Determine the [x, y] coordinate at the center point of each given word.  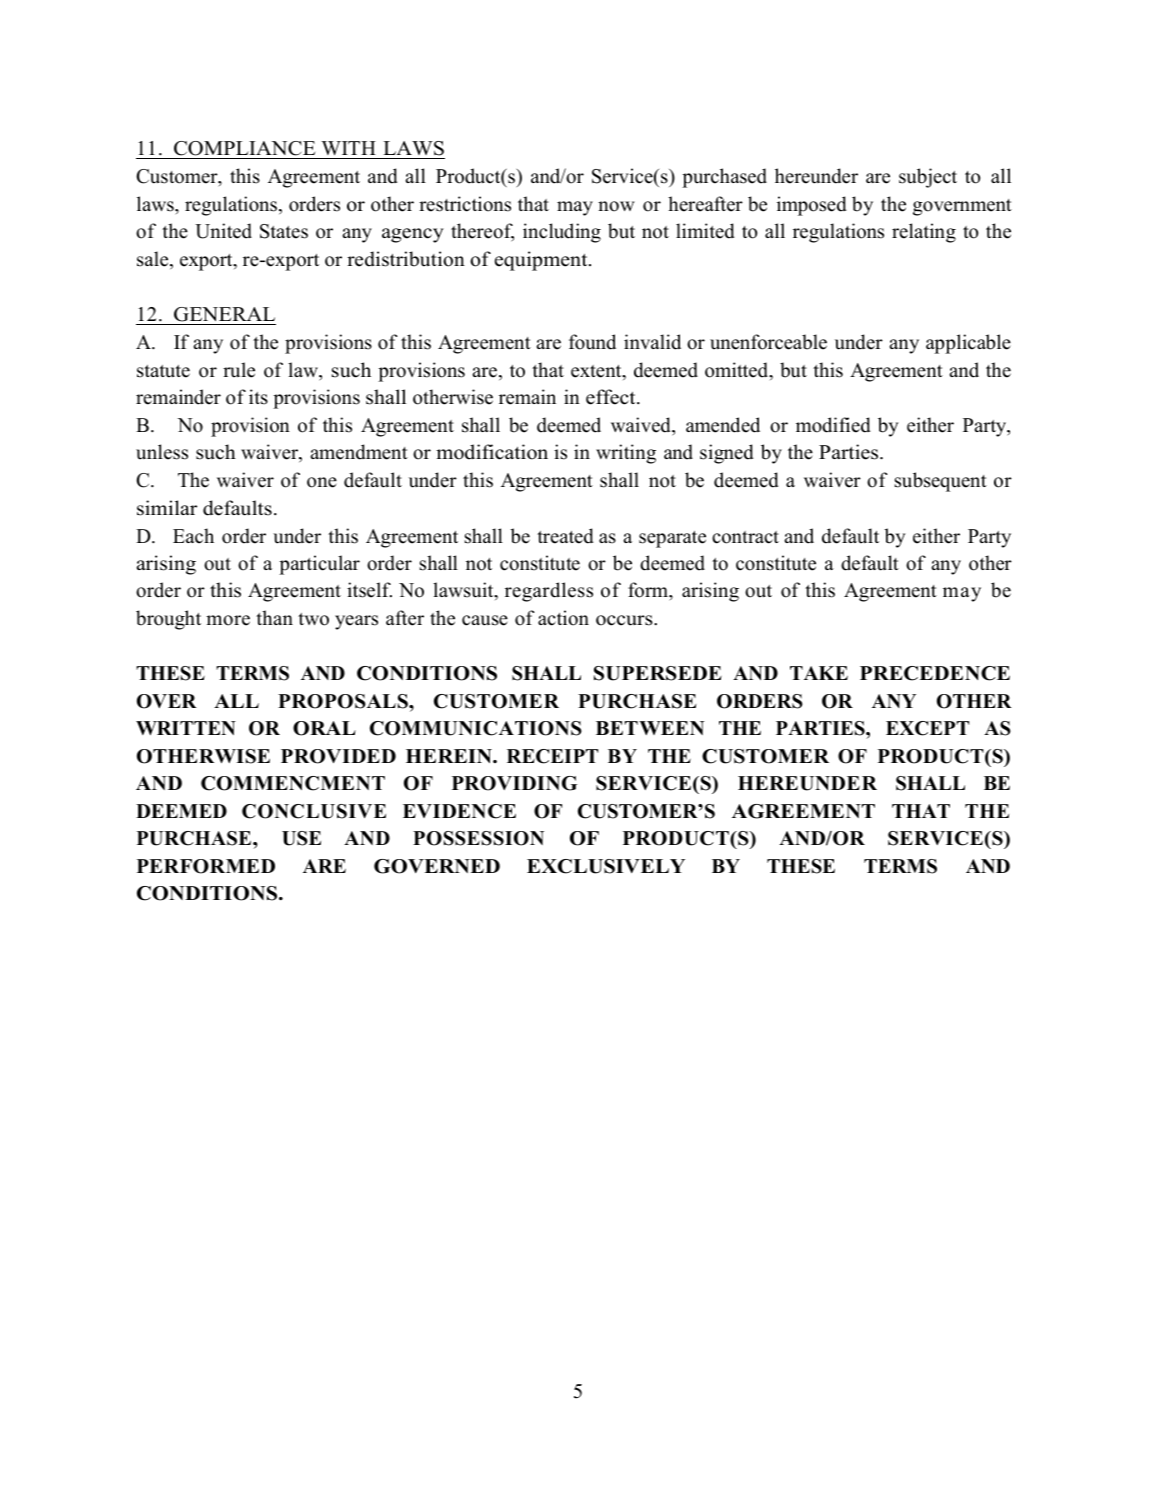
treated [565, 536]
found [592, 342]
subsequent [941, 482]
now [616, 206]
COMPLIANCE [244, 148]
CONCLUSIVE [314, 811]
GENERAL [224, 314]
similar [167, 508]
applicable [968, 344]
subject [928, 178]
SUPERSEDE [658, 673]
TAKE [819, 673]
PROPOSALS [344, 701]
